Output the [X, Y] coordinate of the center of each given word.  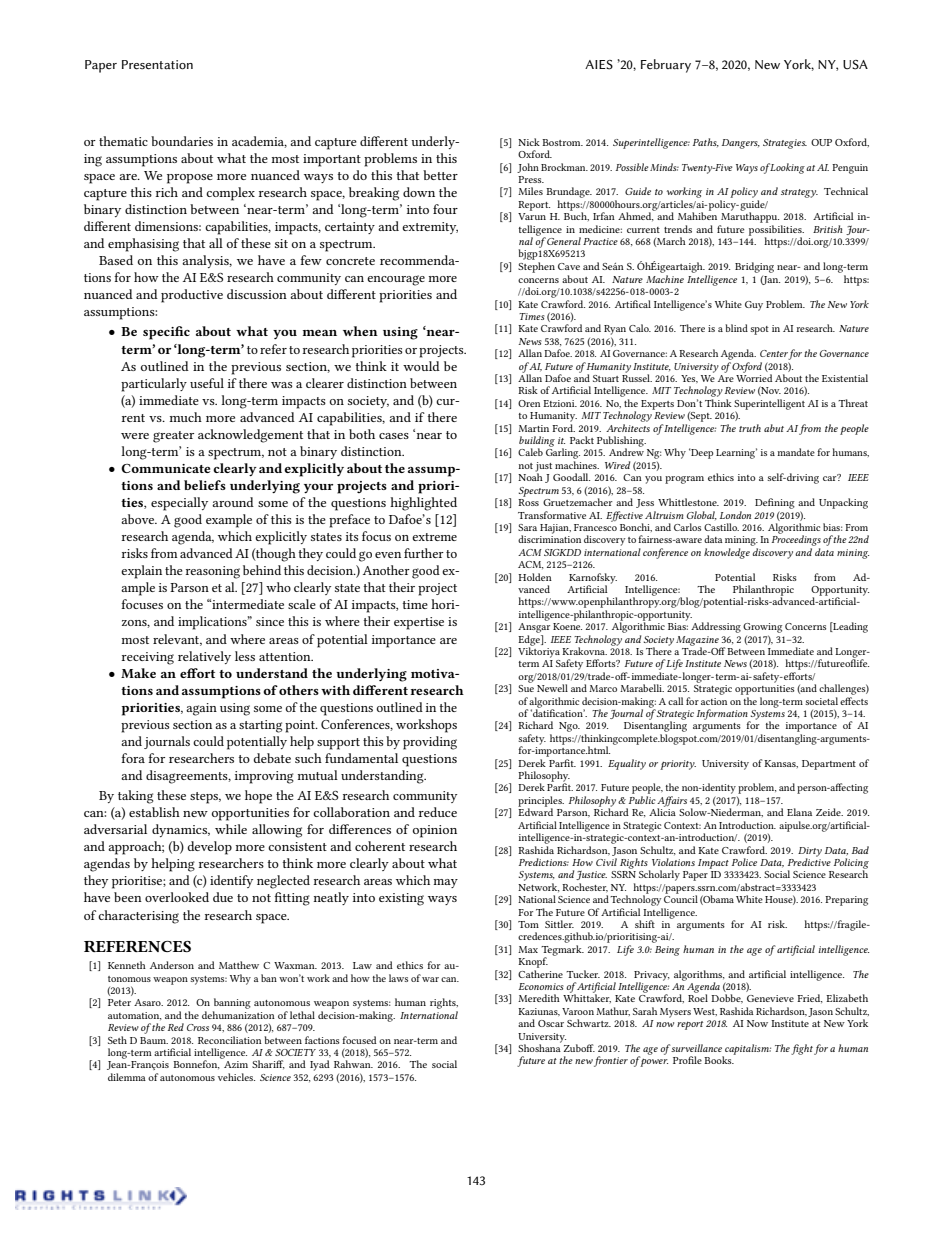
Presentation [157, 65]
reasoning [212, 572]
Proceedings [796, 539]
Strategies [785, 144]
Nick [529, 142]
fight [802, 1049]
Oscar [551, 1023]
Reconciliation [230, 1040]
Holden [535, 577]
